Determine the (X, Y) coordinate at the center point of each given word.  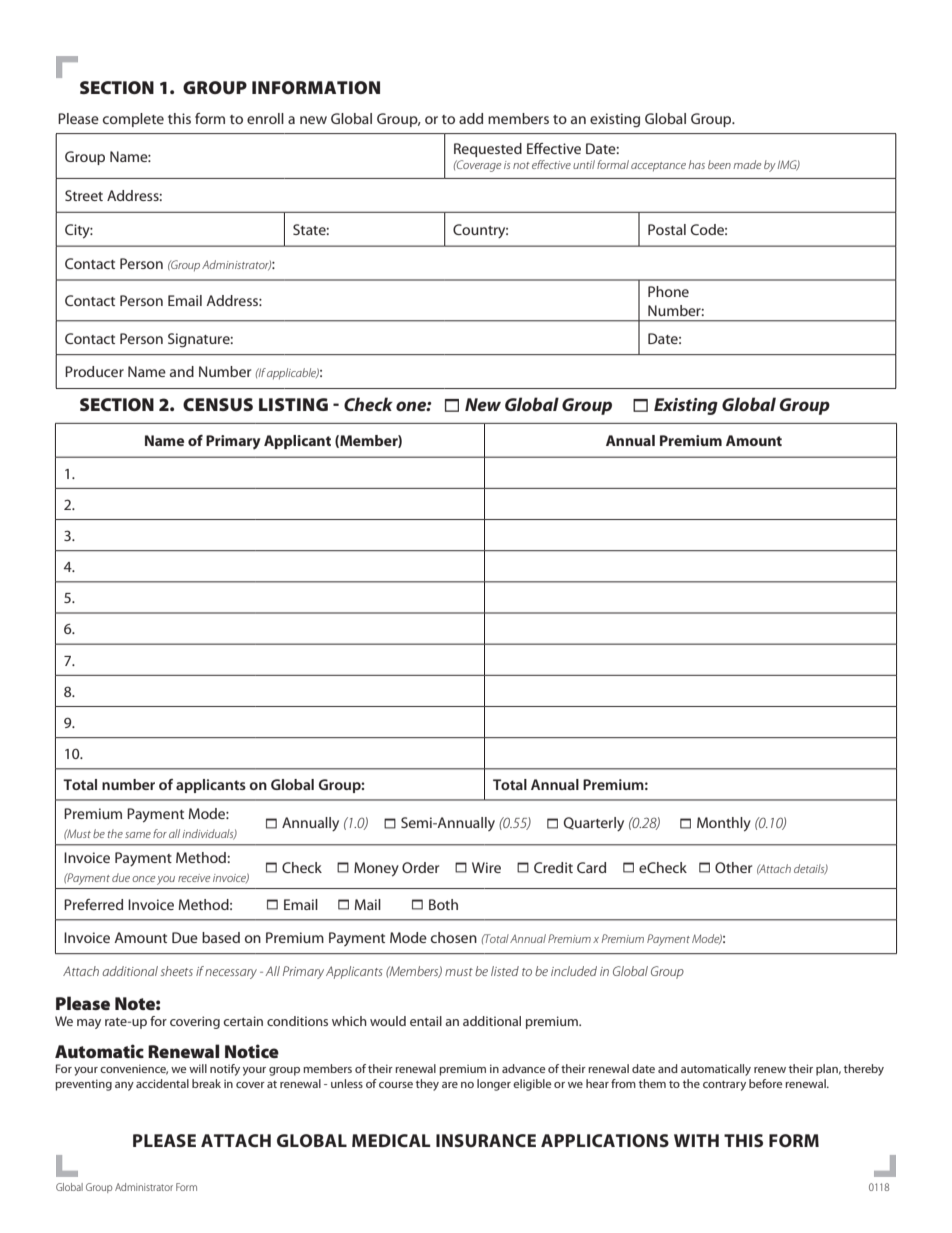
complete (133, 120)
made (747, 164)
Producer (94, 371)
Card (591, 867)
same (138, 835)
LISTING (293, 404)
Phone (668, 291)
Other (733, 867)
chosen (454, 937)
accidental (162, 1083)
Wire (486, 867)
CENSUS (218, 404)
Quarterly (594, 824)
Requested (488, 150)
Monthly (724, 824)
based (221, 937)
